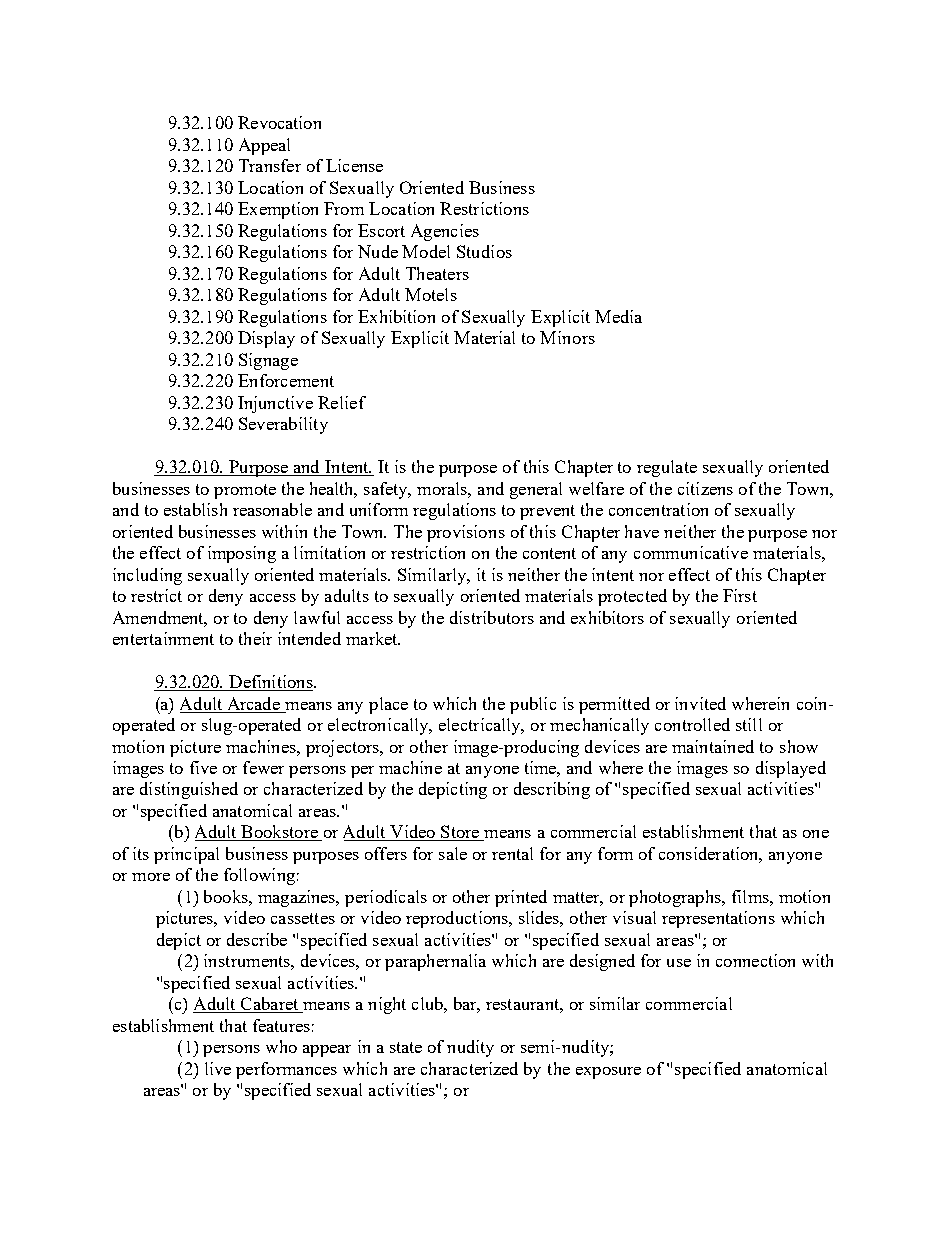 This page has height=1233, width=952. I want to click on electrically, so click(481, 726).
